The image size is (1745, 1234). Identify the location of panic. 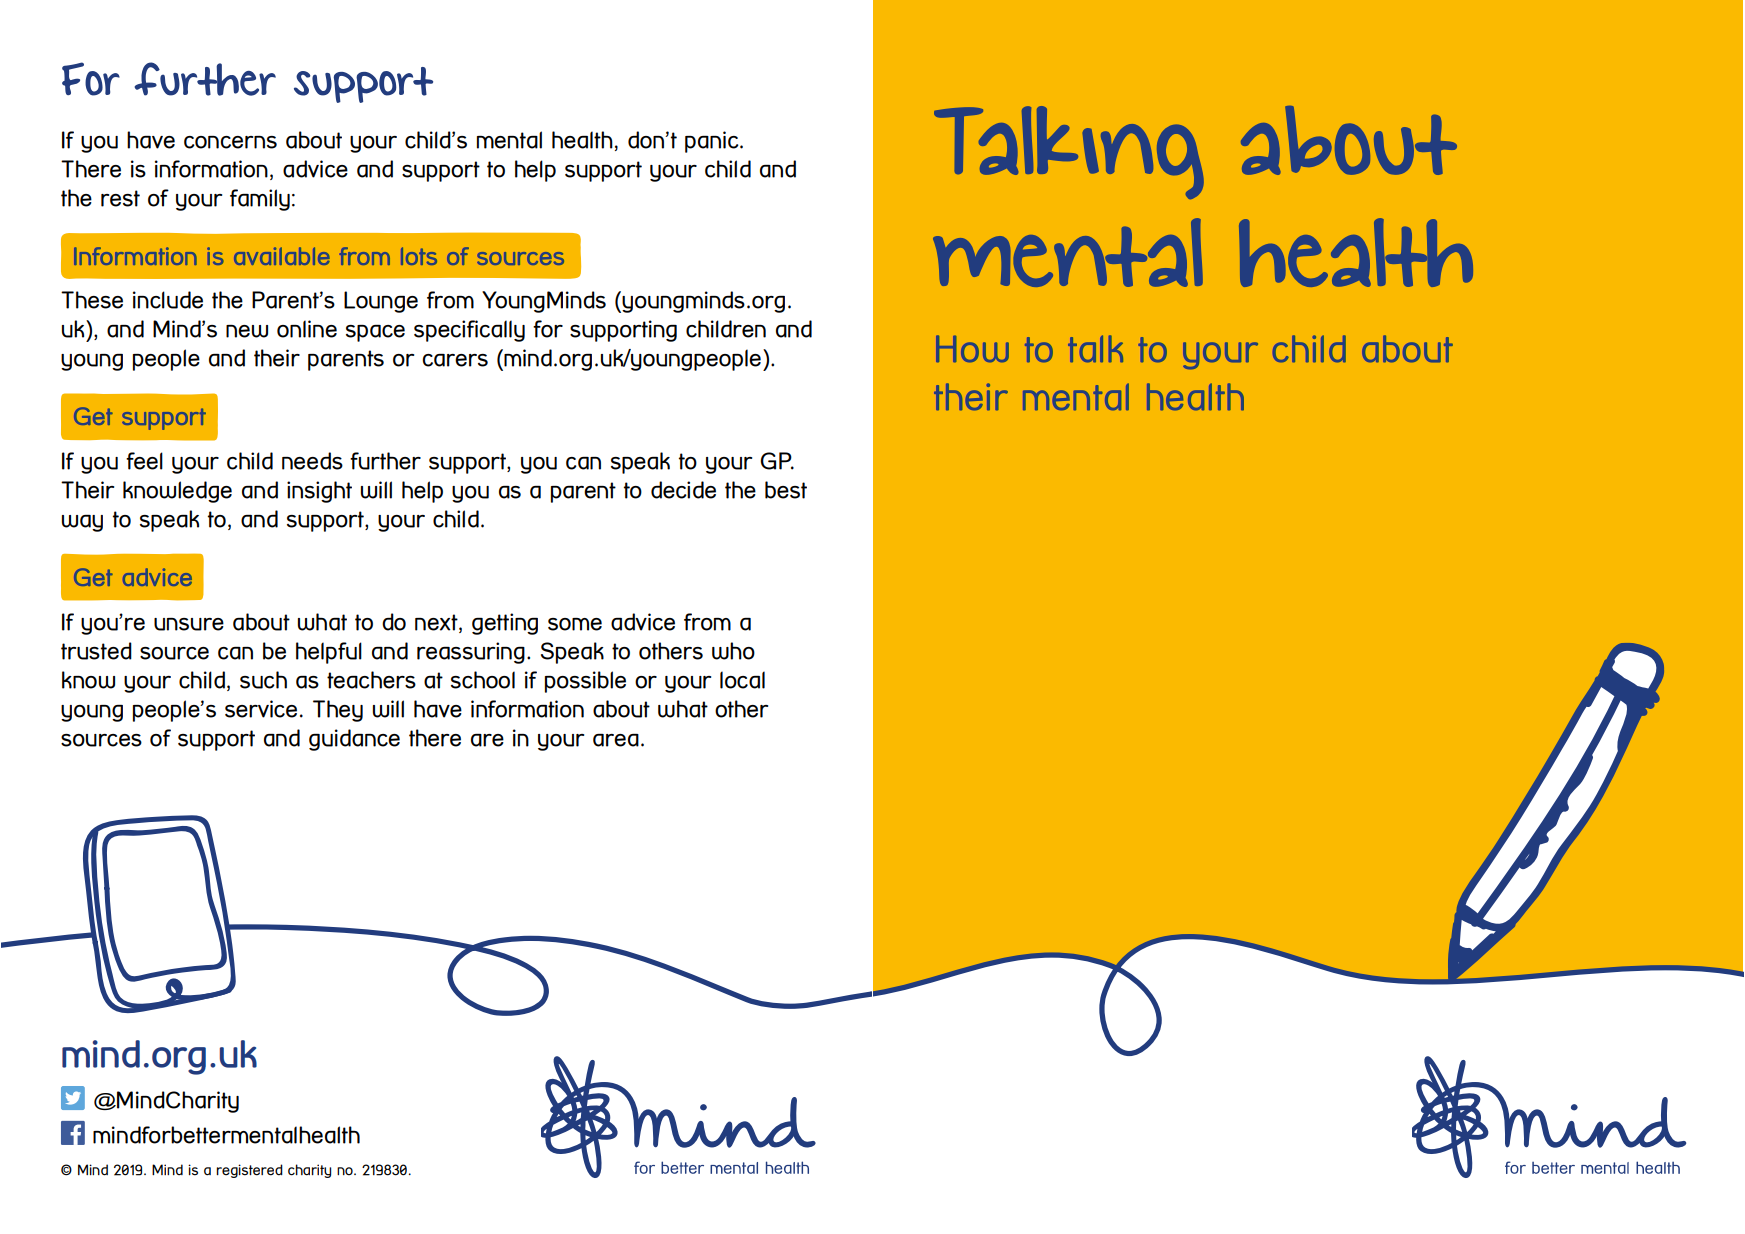
(713, 142).
